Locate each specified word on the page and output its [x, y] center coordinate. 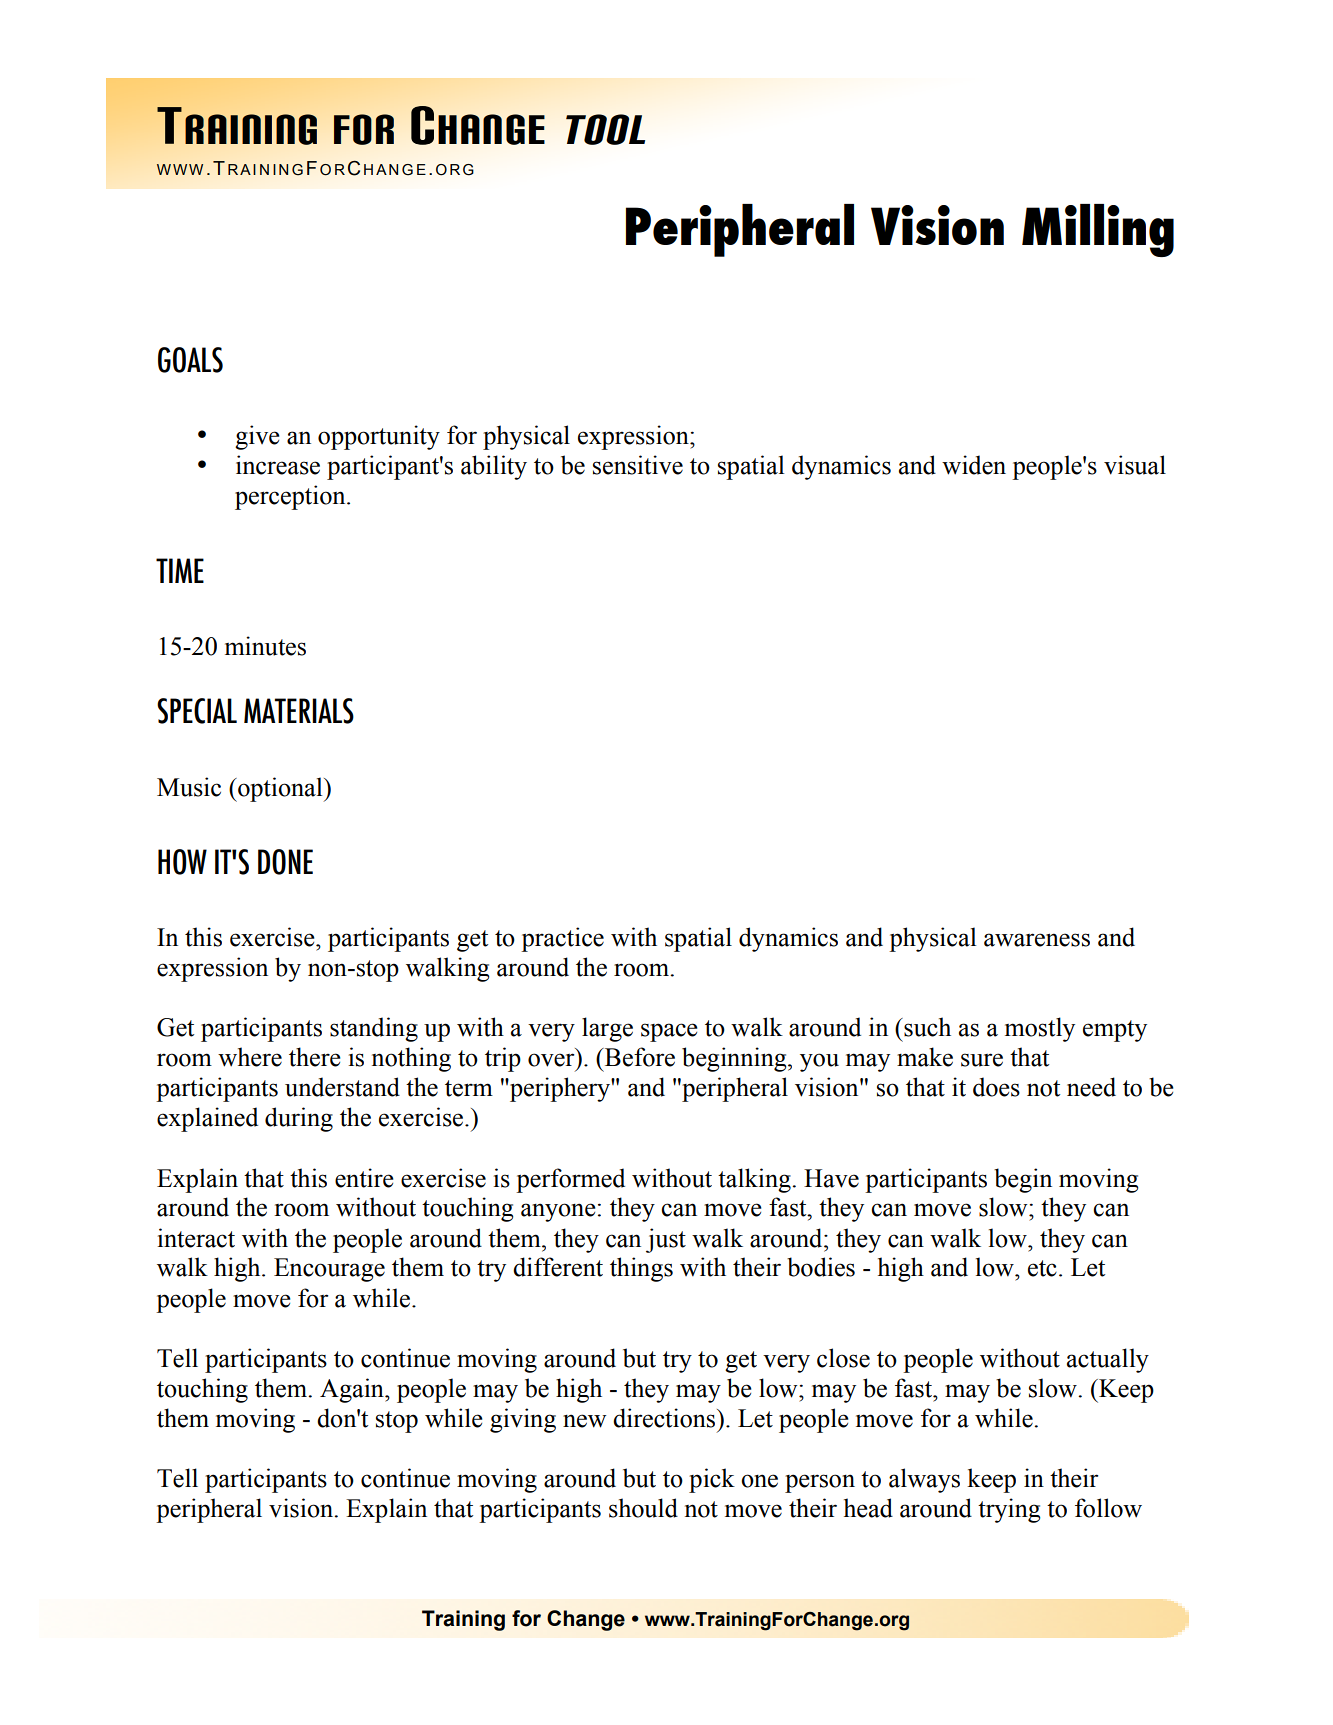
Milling [1098, 230]
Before [639, 1057]
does [996, 1087]
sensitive [638, 465]
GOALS [190, 360]
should [643, 1508]
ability [494, 467]
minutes [265, 646]
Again [353, 1390]
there [315, 1057]
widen [974, 465]
